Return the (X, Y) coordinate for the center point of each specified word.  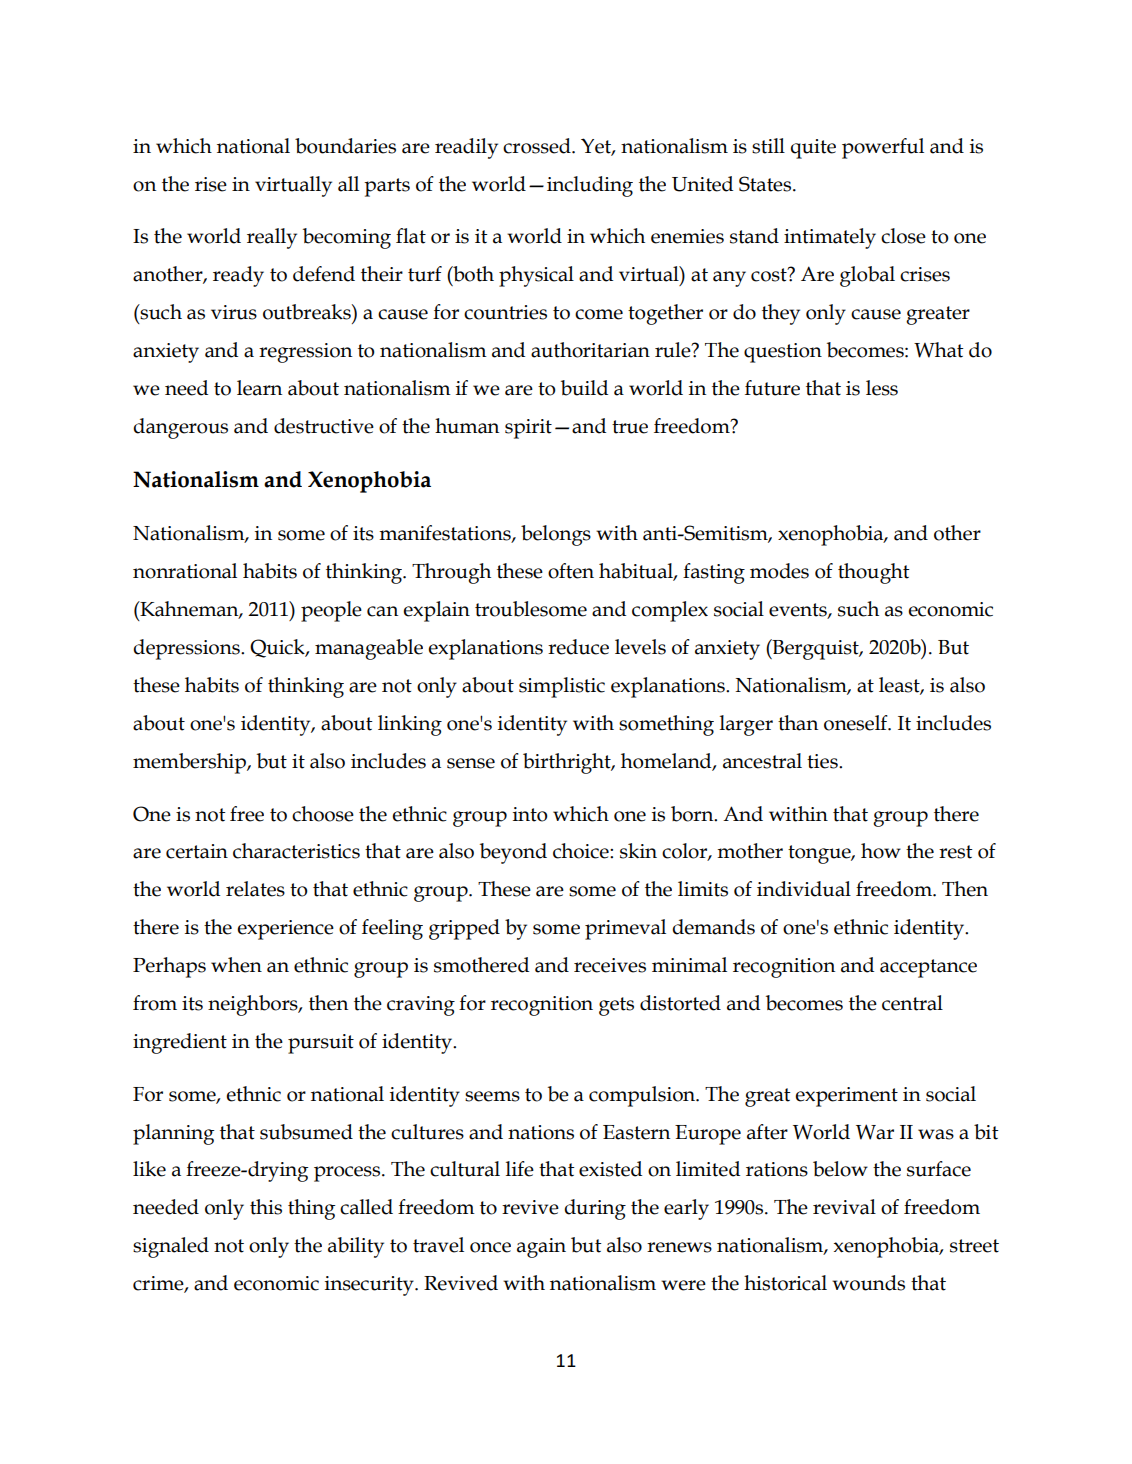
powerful (883, 148)
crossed (538, 146)
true (630, 427)
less (882, 388)
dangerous (180, 428)
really (272, 238)
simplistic (562, 687)
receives (610, 965)
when (236, 965)
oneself (857, 723)
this (266, 1207)
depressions (187, 649)
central (912, 1003)
